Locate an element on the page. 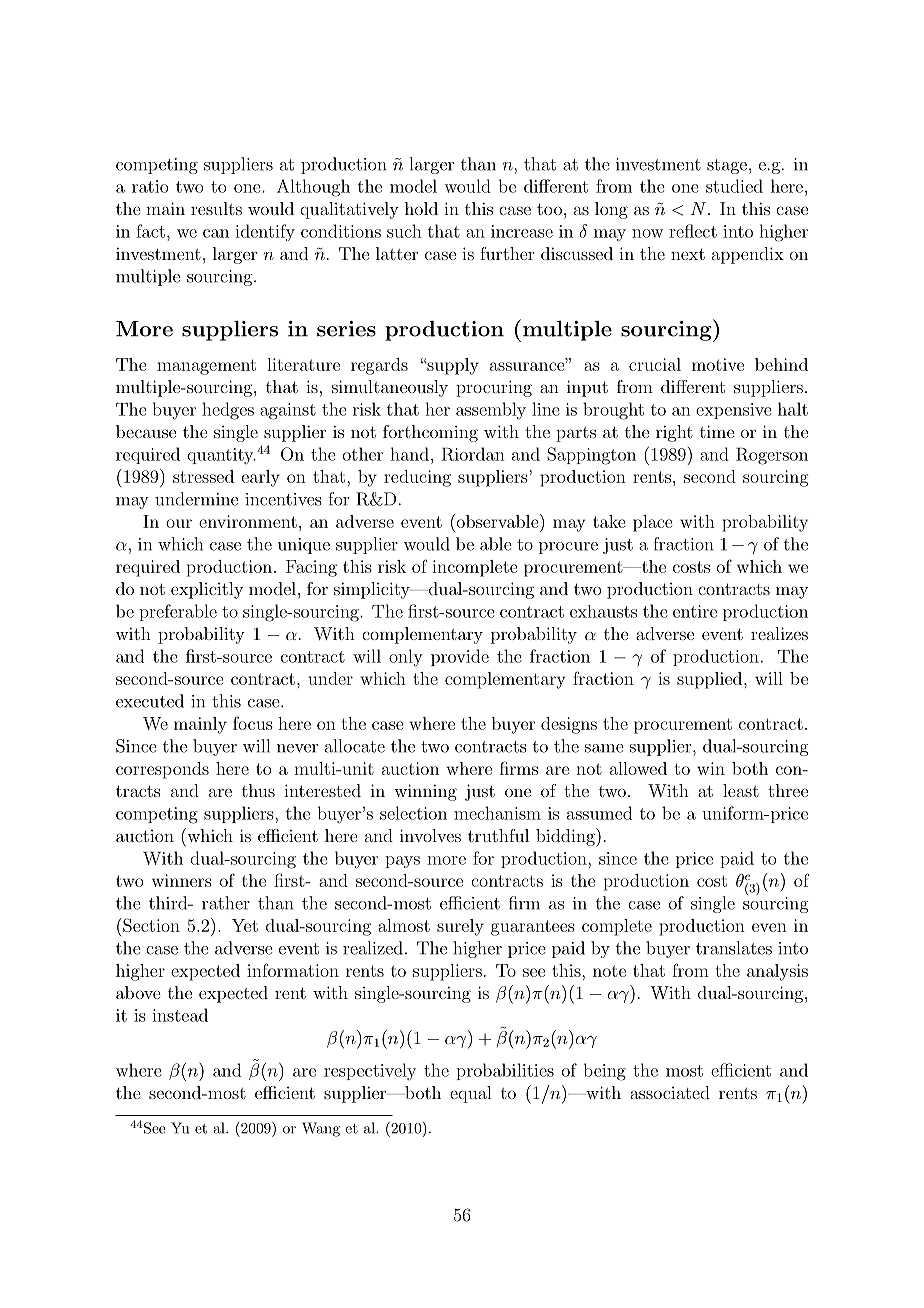 The height and width of the page is (1308, 924). Wang is located at coordinates (321, 1129).
